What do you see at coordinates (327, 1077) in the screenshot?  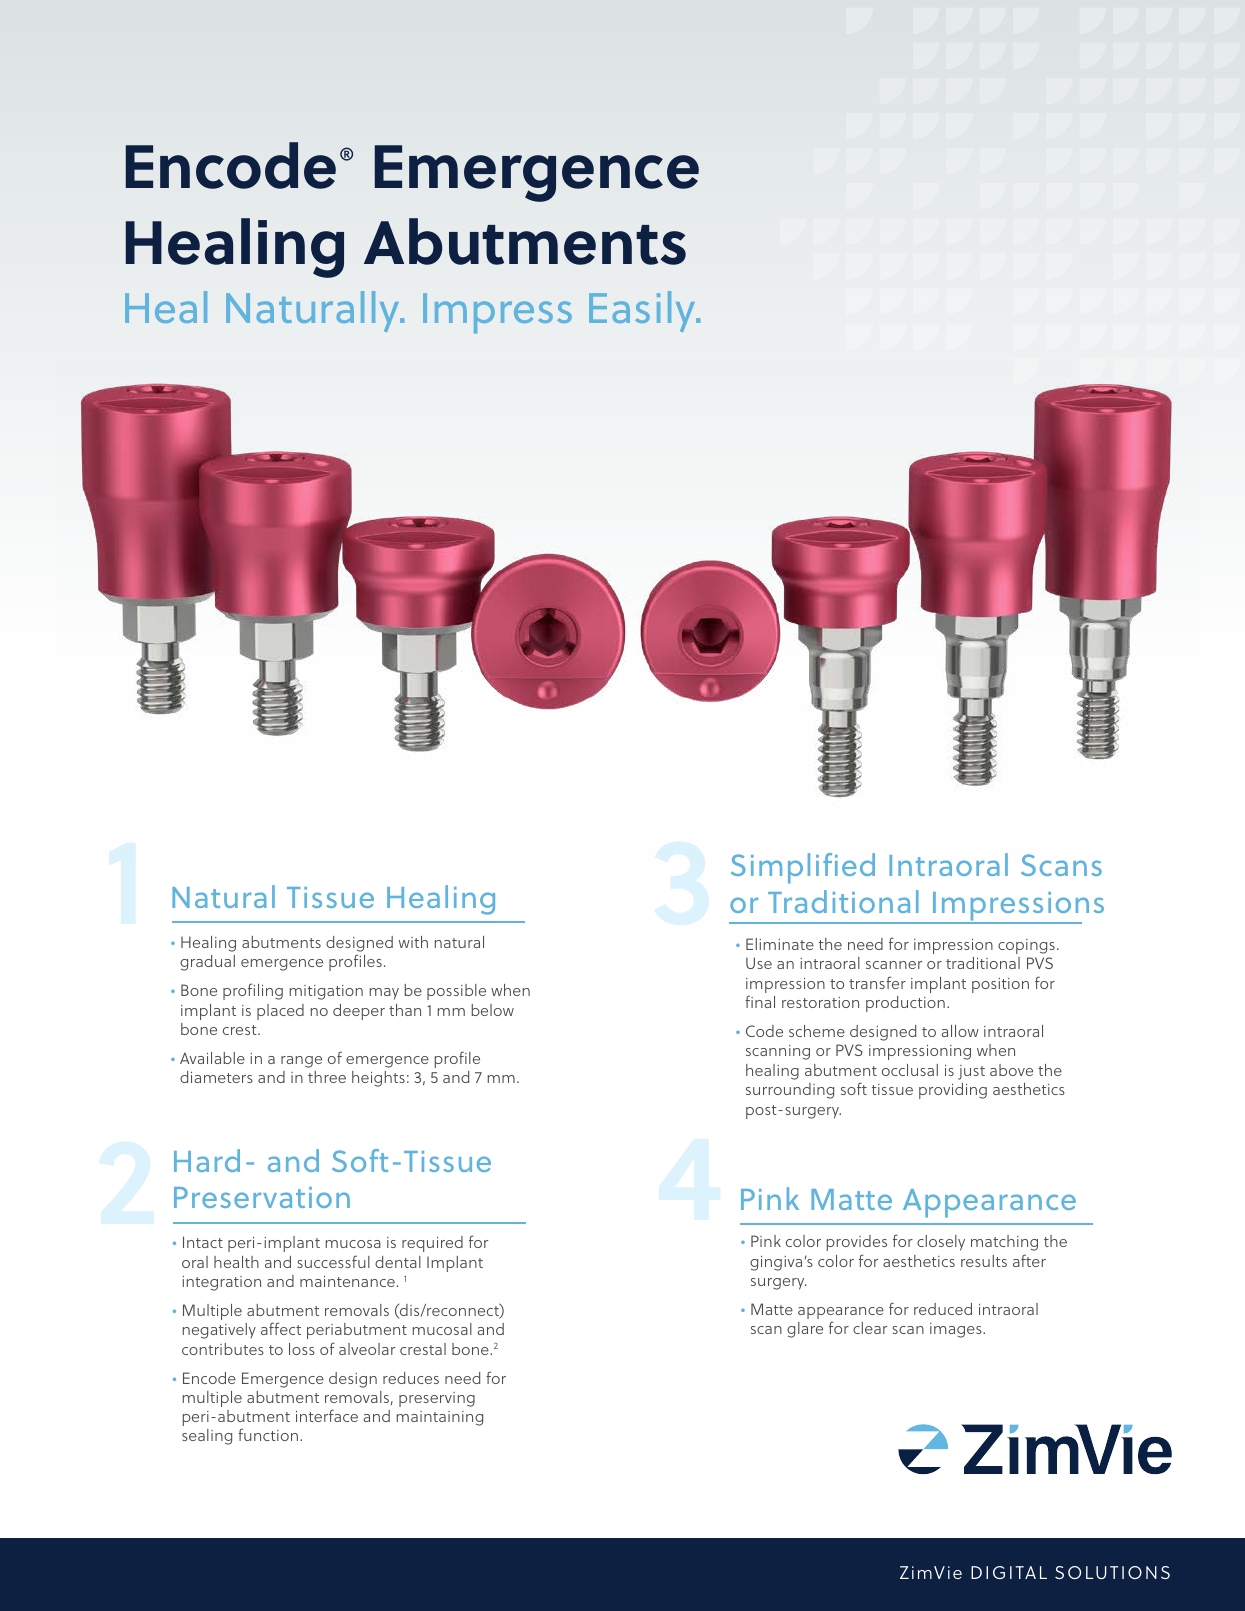 I see `three` at bounding box center [327, 1077].
